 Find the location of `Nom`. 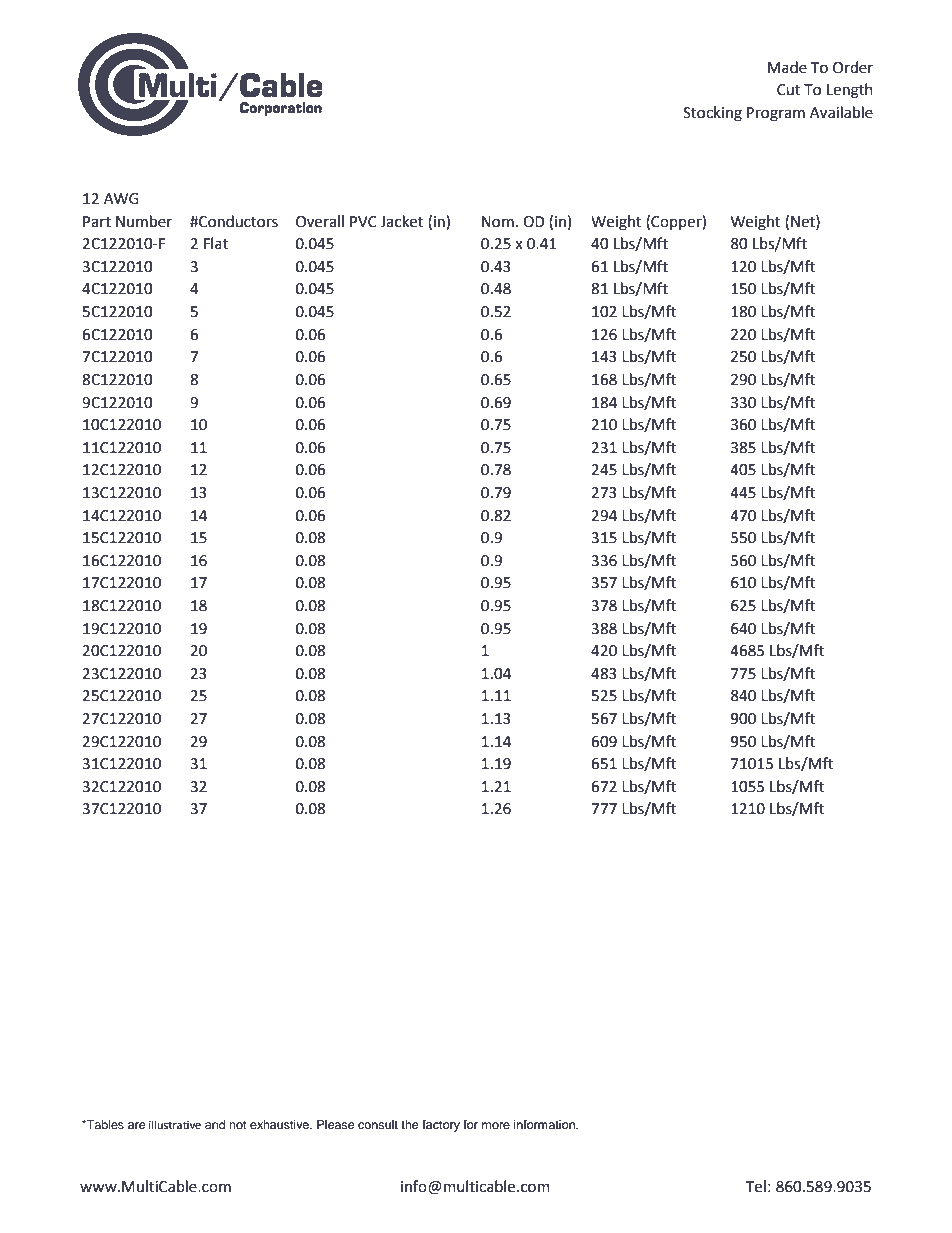

Nom is located at coordinates (498, 222).
